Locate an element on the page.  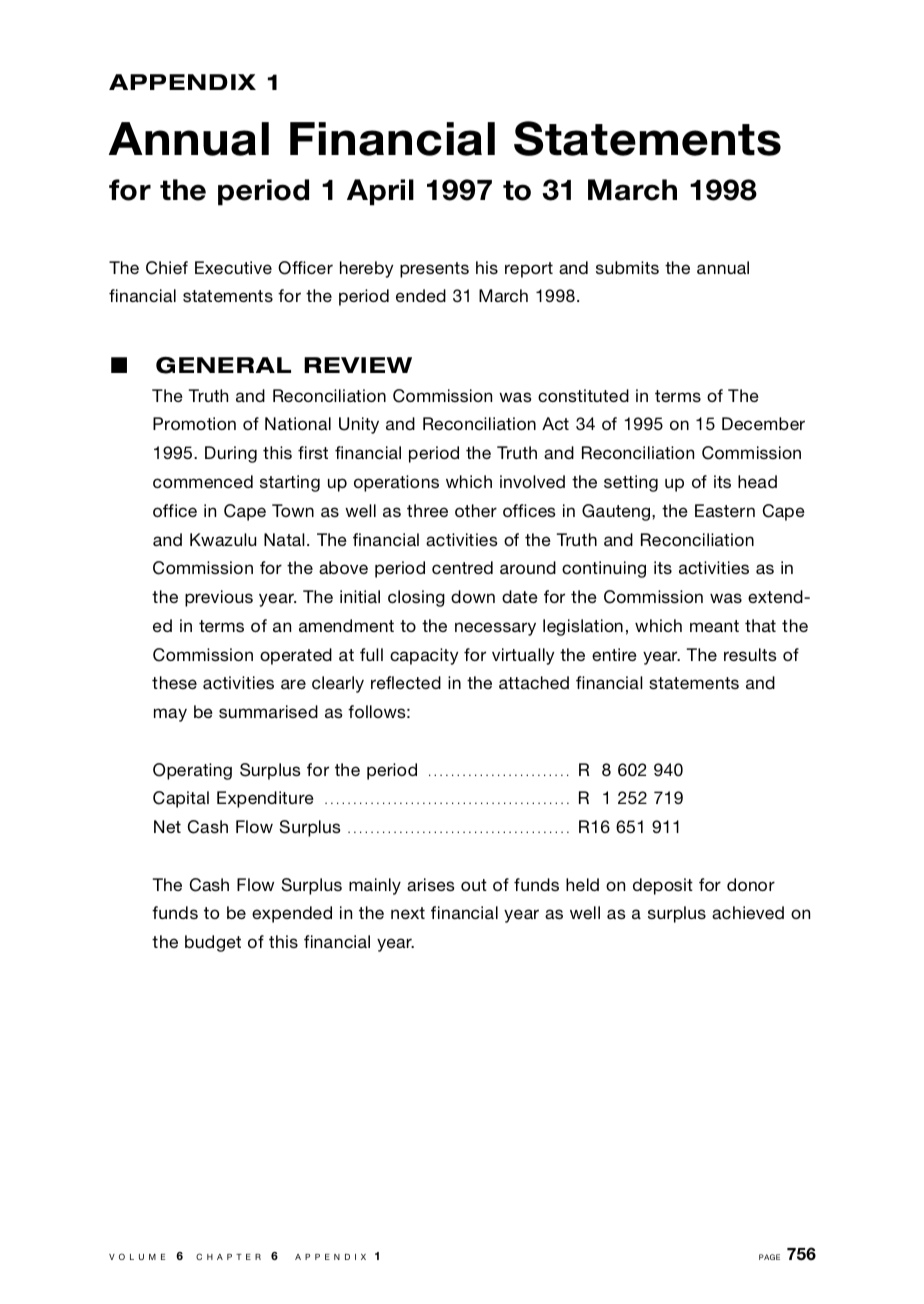
April is located at coordinates (380, 192).
